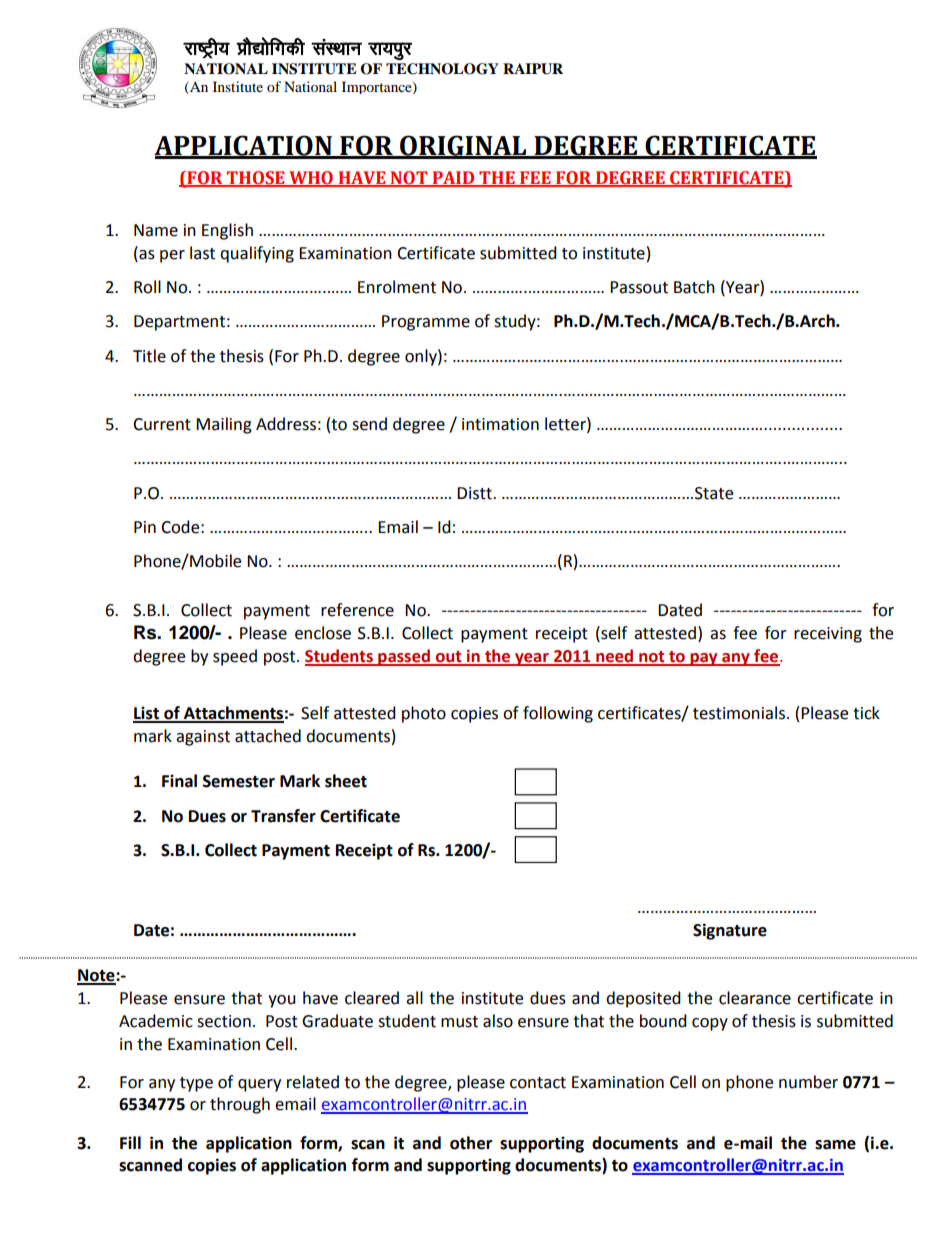 The image size is (952, 1233). Describe the element at coordinates (730, 931) in the document. I see `Signature` at that location.
